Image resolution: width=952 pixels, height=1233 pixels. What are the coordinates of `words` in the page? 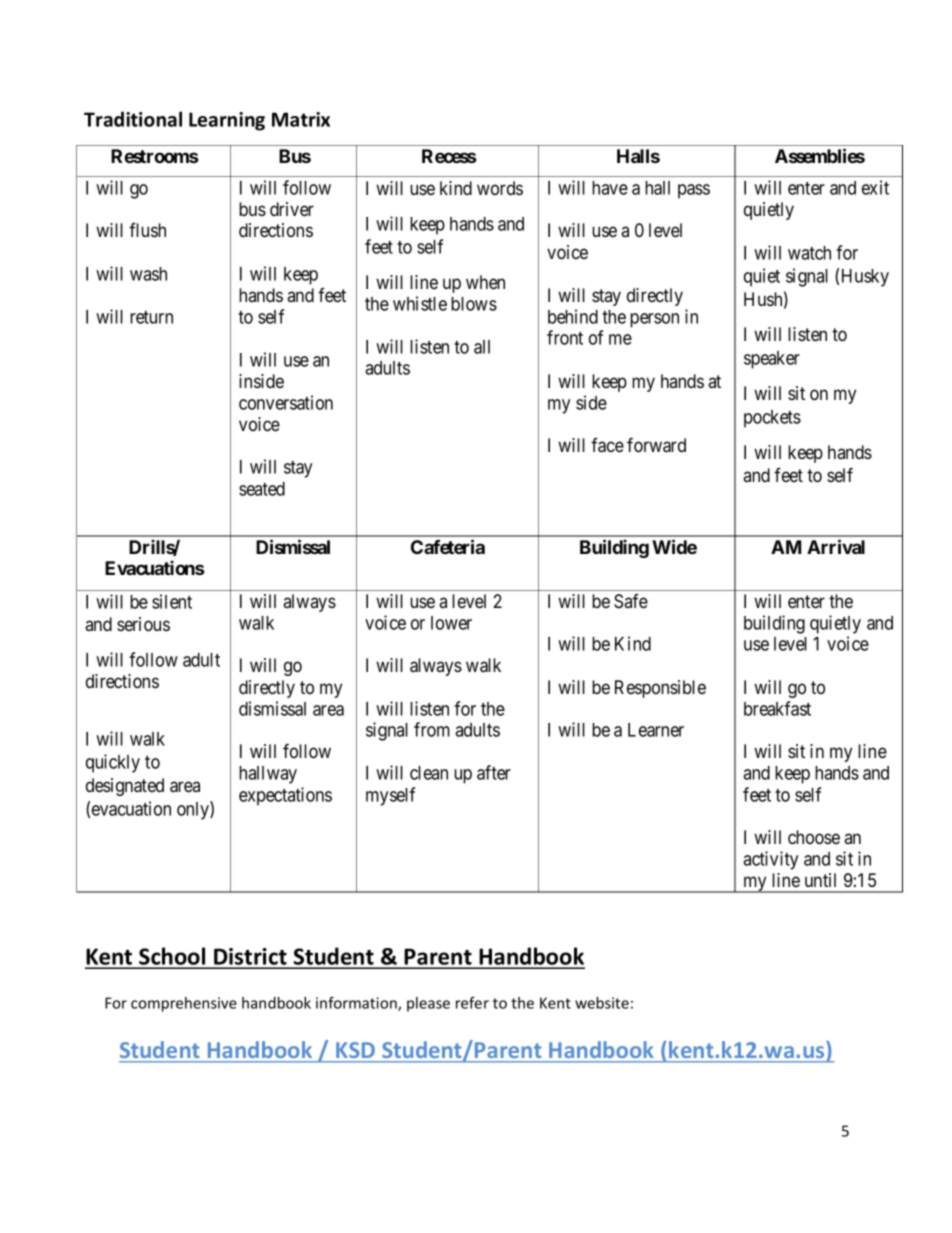 It's located at (500, 188).
